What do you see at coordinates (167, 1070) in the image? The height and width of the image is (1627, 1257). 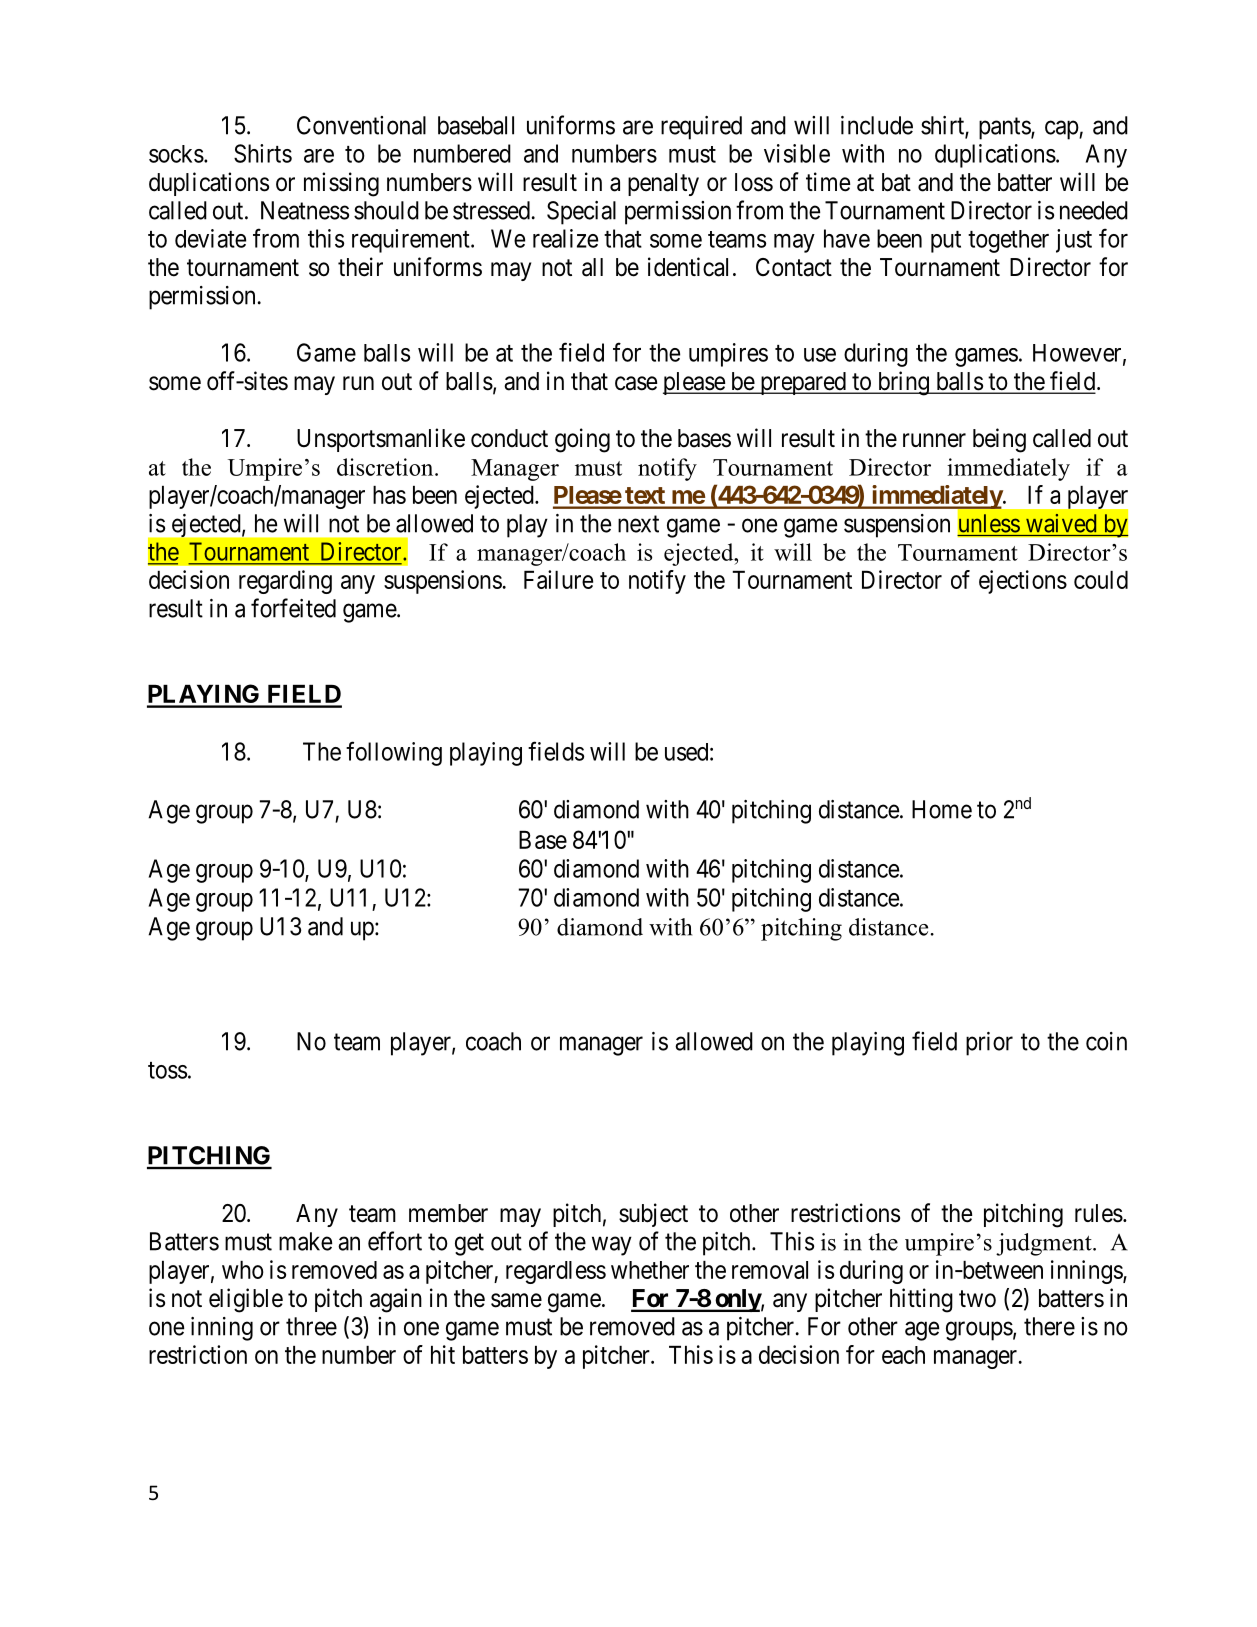 I see `toss` at bounding box center [167, 1070].
